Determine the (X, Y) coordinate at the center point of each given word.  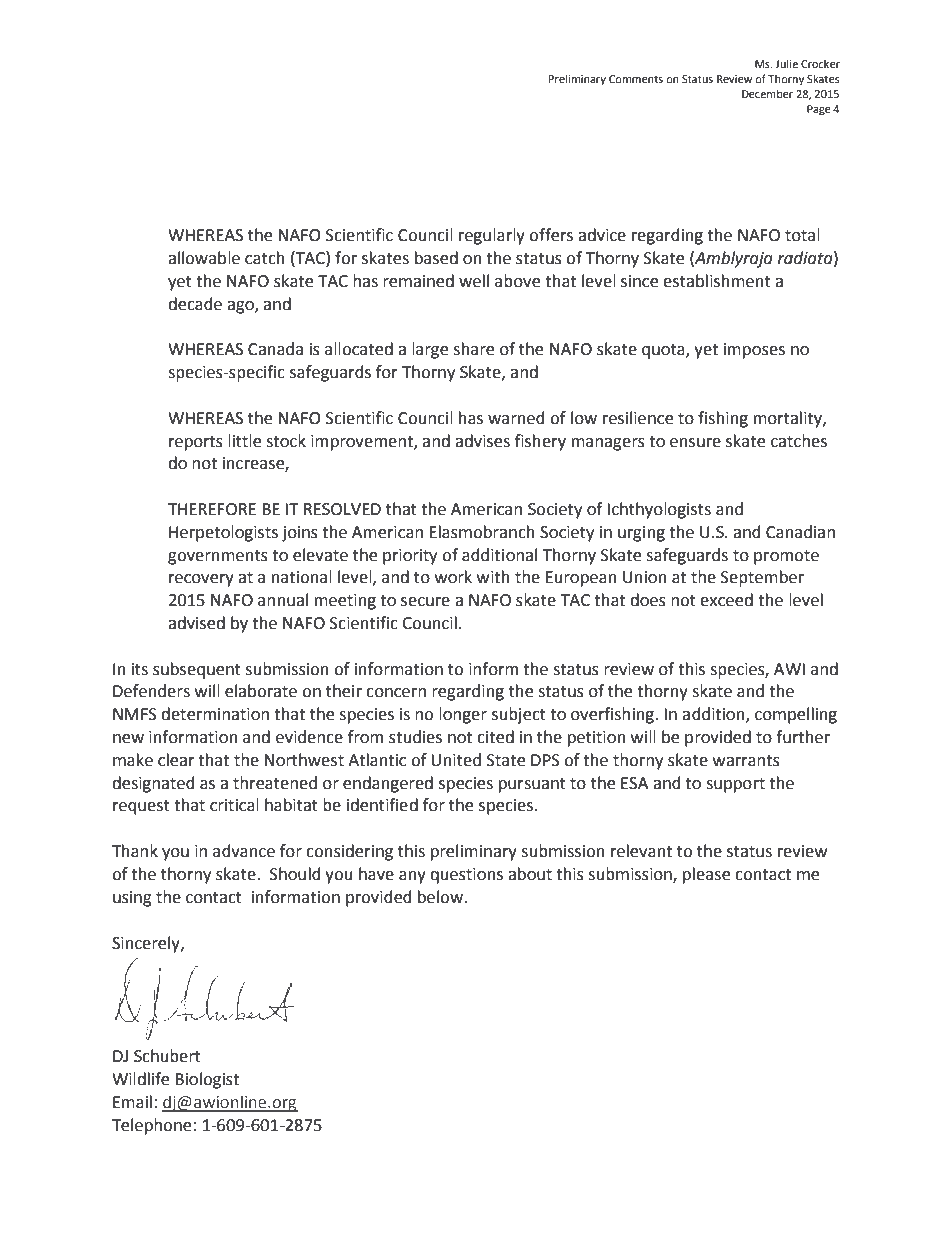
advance (244, 851)
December (767, 93)
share (473, 349)
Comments (636, 79)
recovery (201, 580)
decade (195, 304)
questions (466, 876)
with (493, 577)
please (706, 875)
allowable (204, 258)
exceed (726, 600)
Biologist (207, 1080)
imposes (754, 351)
